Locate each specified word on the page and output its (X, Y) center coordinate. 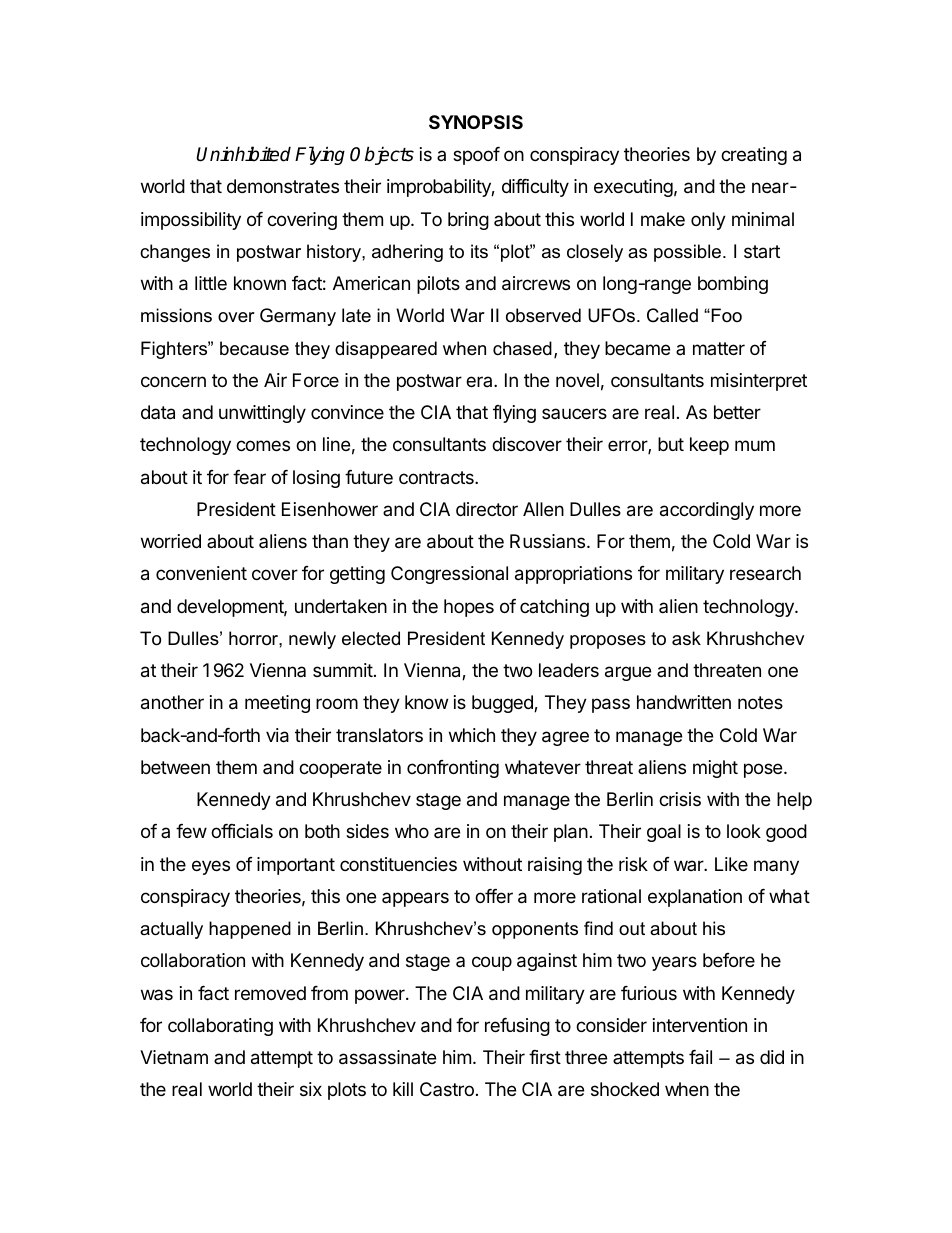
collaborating (220, 1027)
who (412, 831)
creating (754, 156)
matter (719, 348)
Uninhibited (243, 154)
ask (686, 638)
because (254, 348)
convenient (201, 573)
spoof (476, 156)
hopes (469, 608)
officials (242, 831)
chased (522, 348)
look (744, 831)
